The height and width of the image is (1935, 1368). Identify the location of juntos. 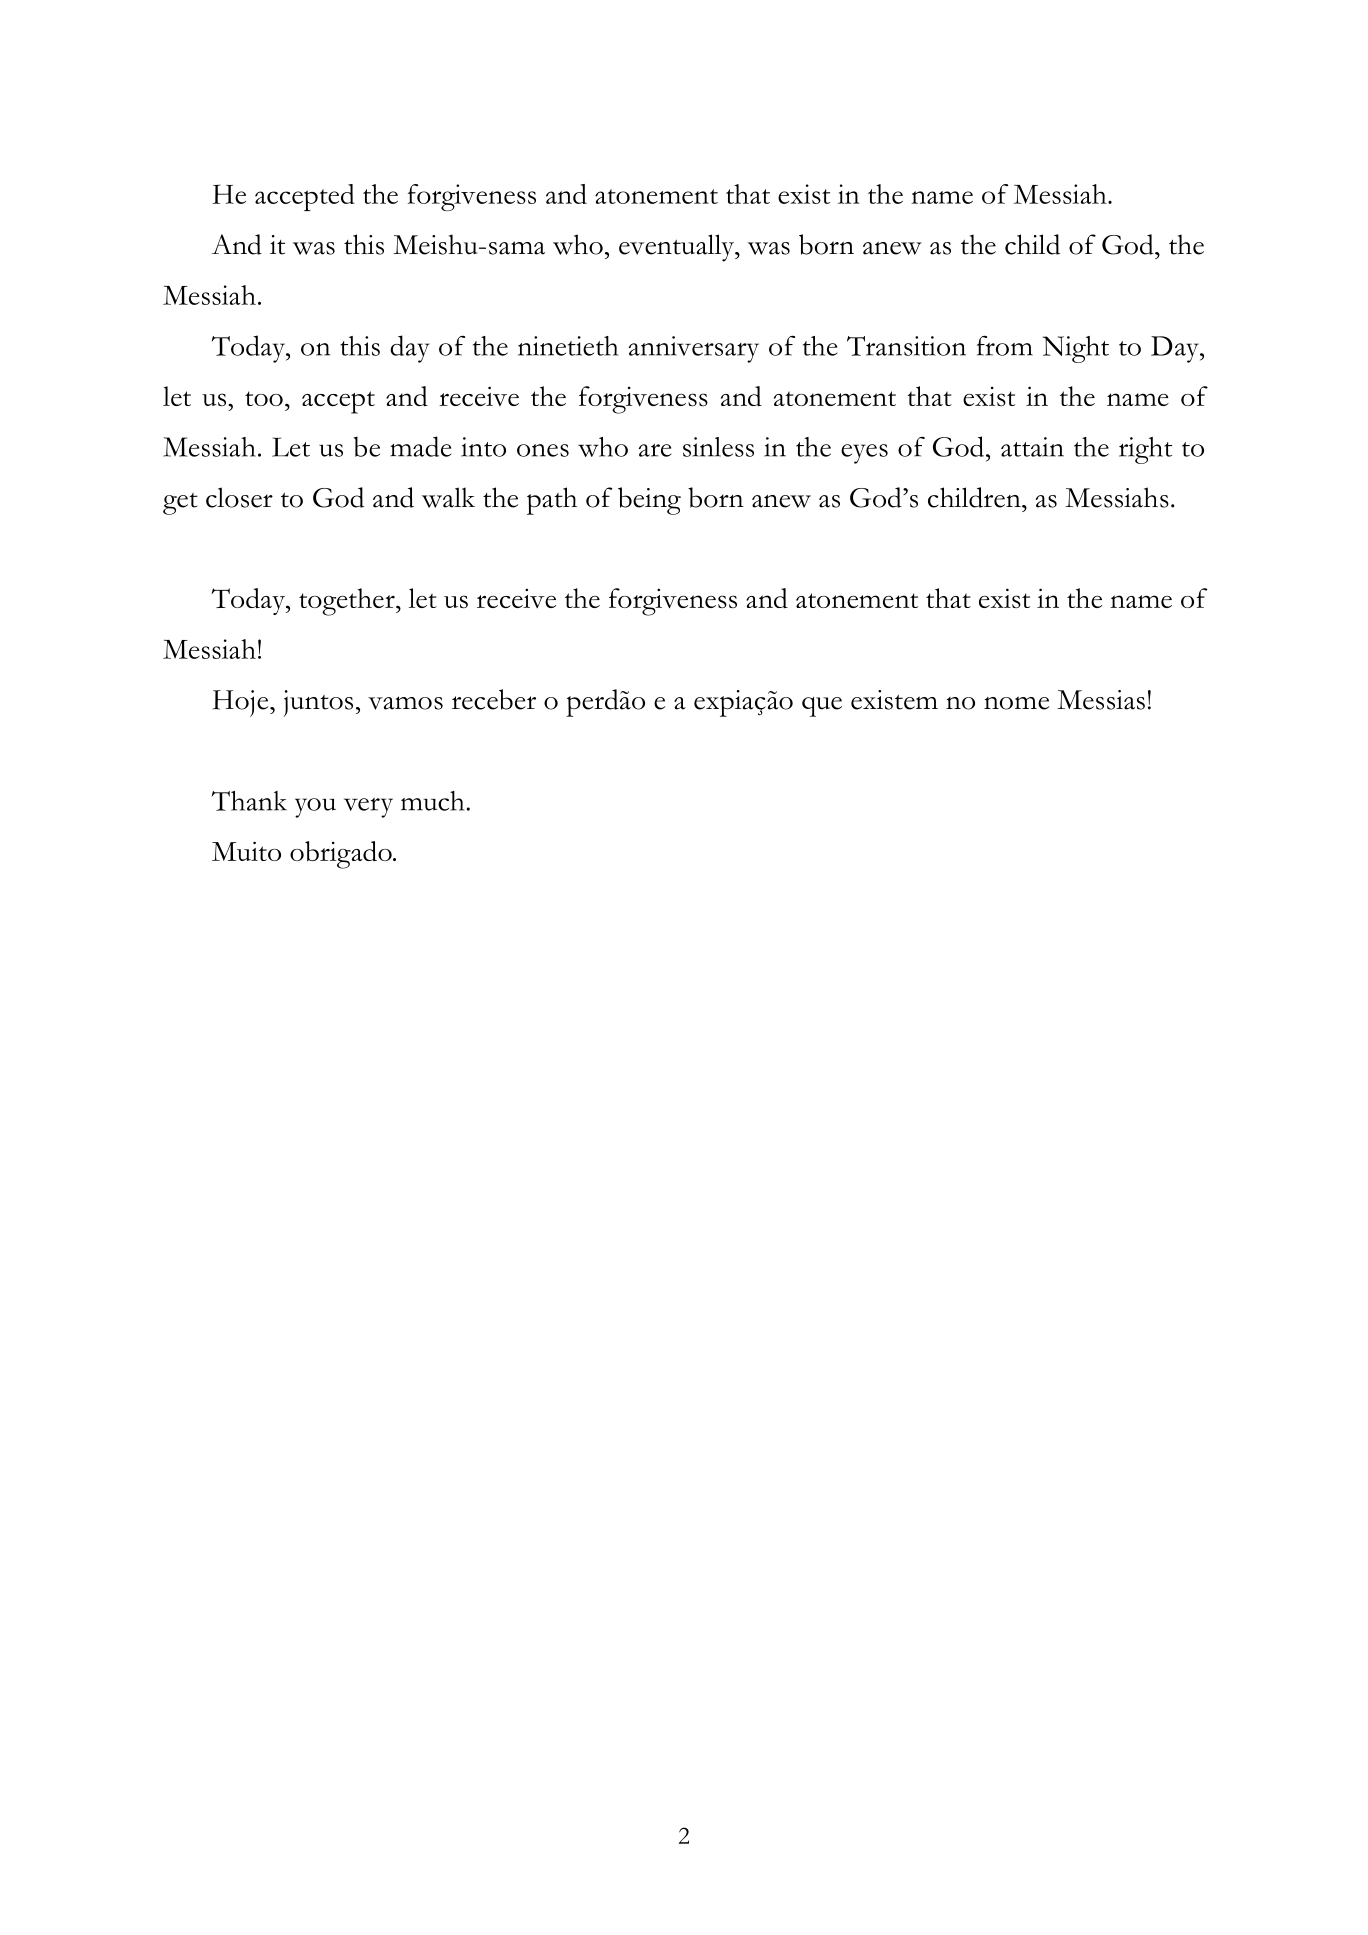
(318, 703).
